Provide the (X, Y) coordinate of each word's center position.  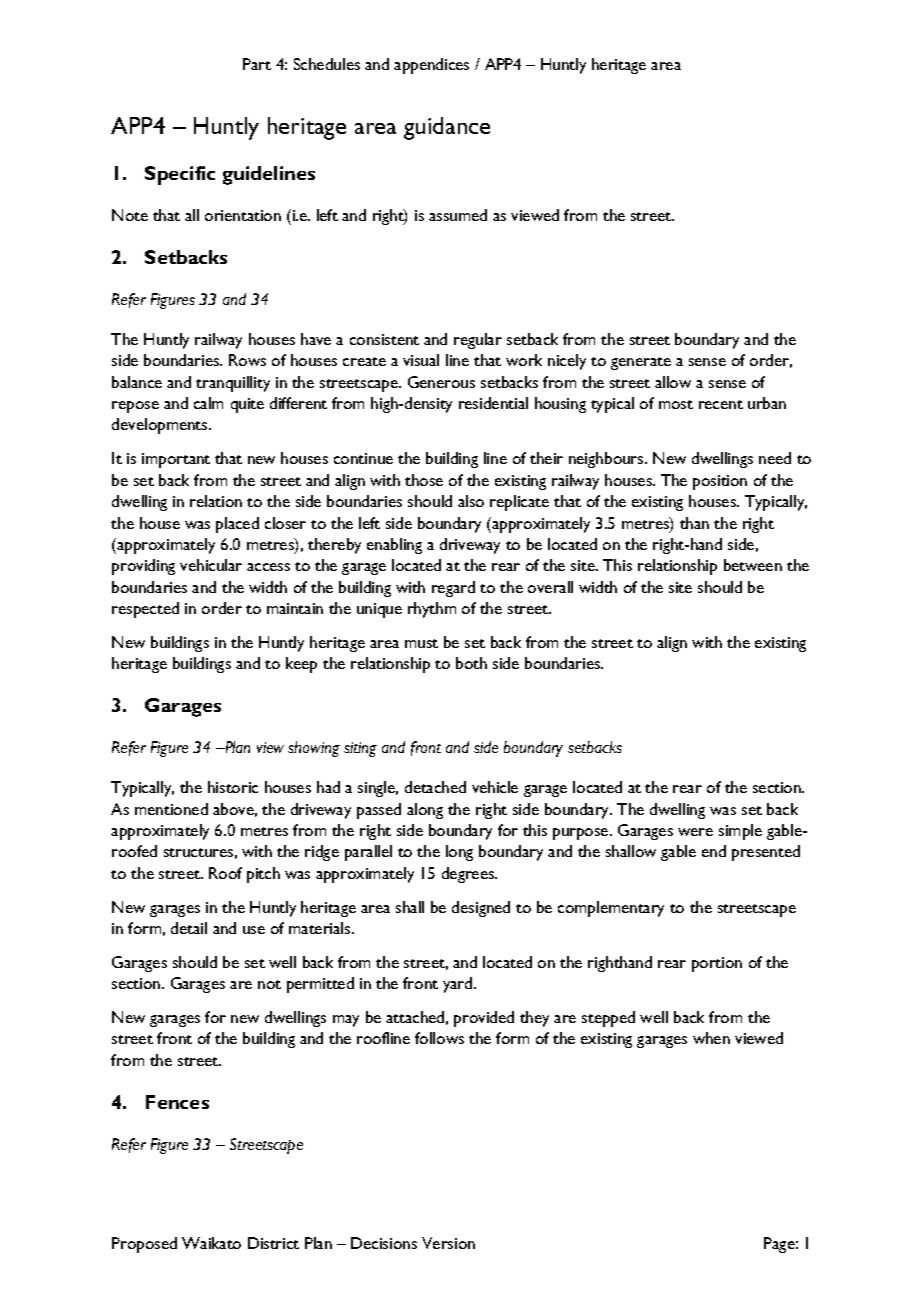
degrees (469, 875)
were (695, 832)
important (176, 460)
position (720, 482)
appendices (431, 66)
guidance (447, 128)
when (711, 1038)
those (424, 480)
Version (448, 1243)
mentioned (171, 809)
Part (257, 64)
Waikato (211, 1243)
